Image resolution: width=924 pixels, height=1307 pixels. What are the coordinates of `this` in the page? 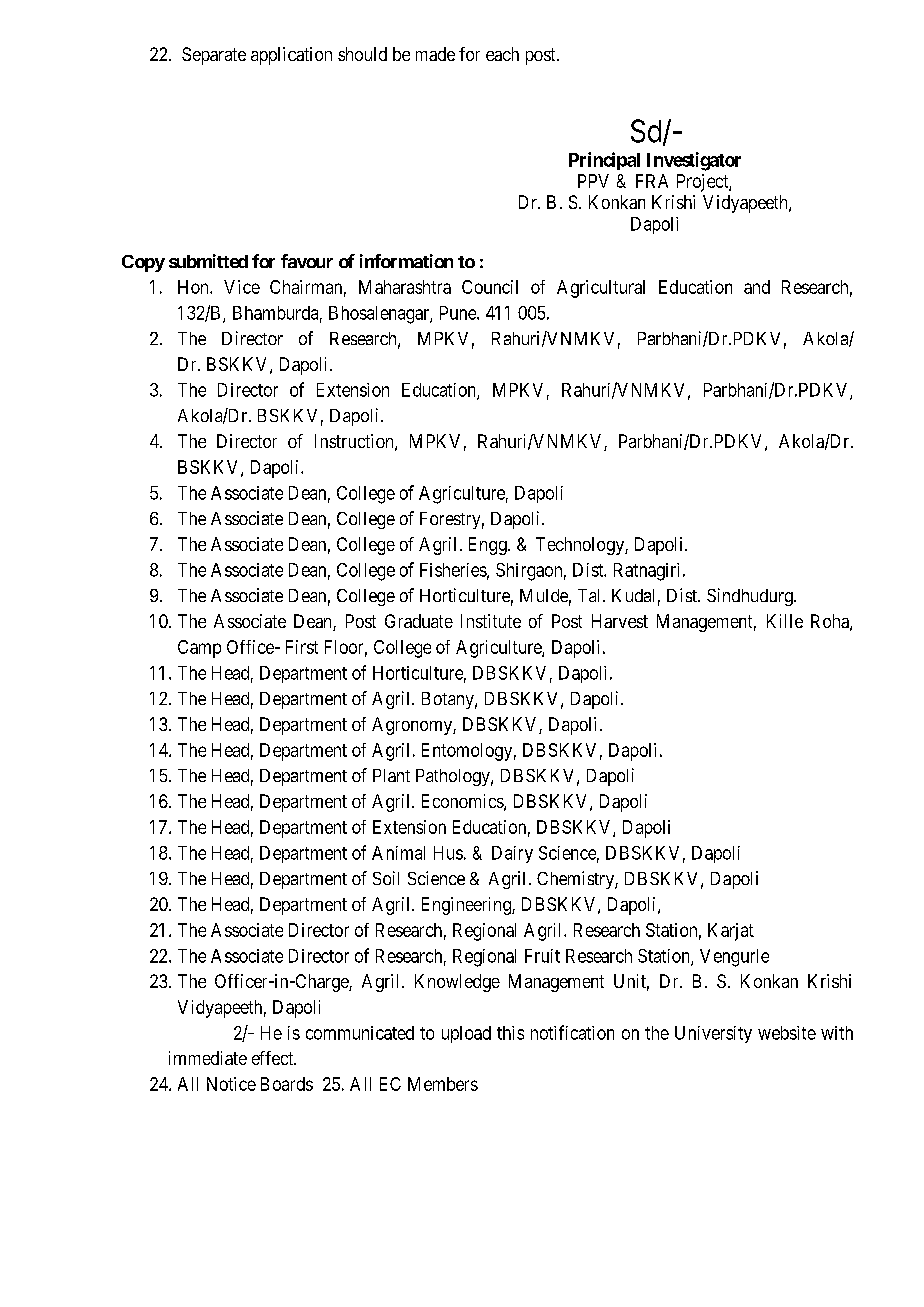 It's located at (510, 1033).
